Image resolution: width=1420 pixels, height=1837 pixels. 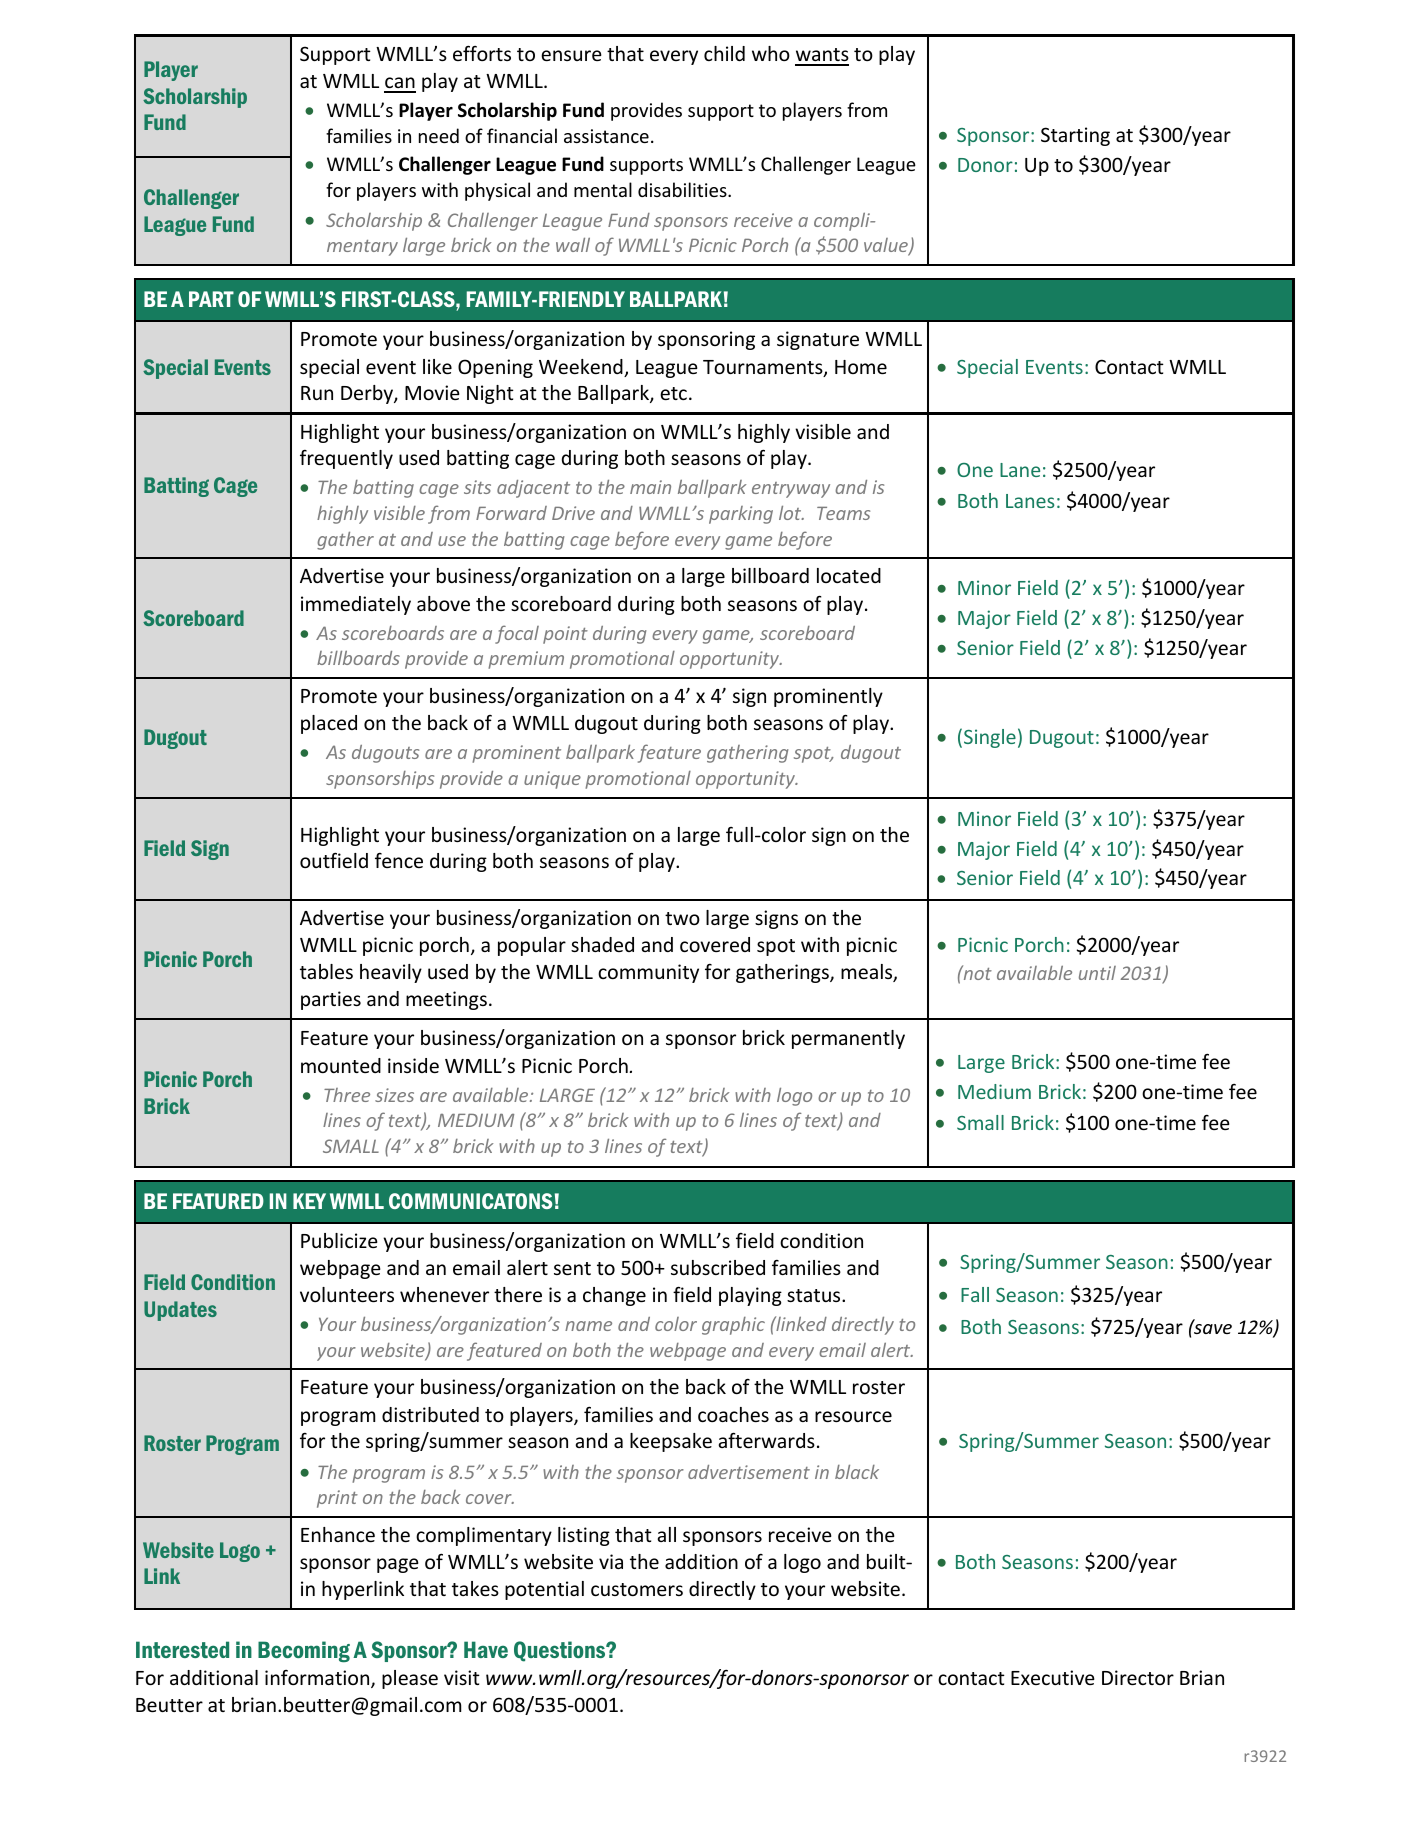 What do you see at coordinates (606, 136) in the screenshot?
I see `assistance` at bounding box center [606, 136].
